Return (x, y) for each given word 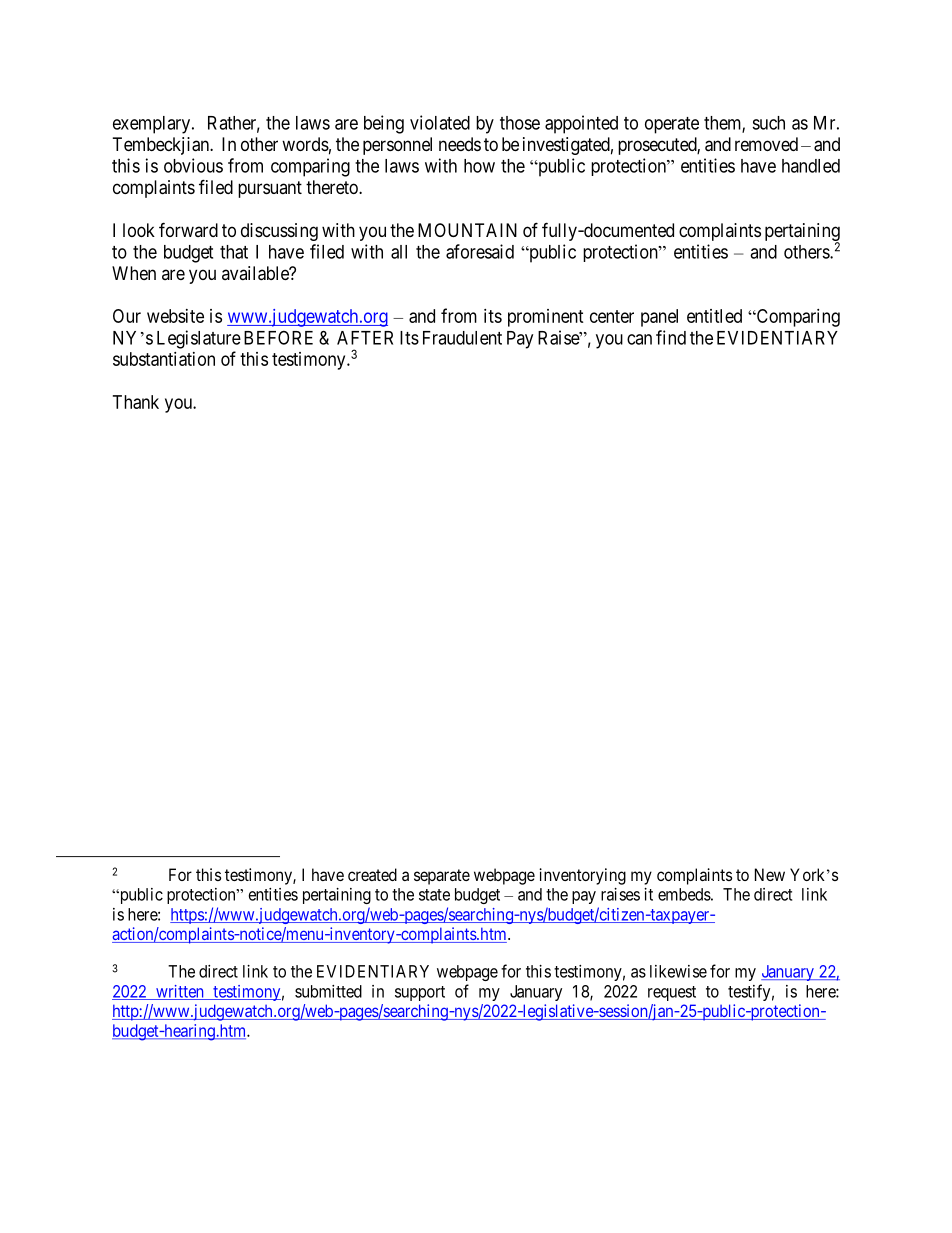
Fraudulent (462, 338)
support (420, 993)
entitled (714, 316)
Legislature (199, 339)
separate (442, 877)
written (180, 992)
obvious (193, 165)
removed (766, 144)
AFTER (365, 338)
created (372, 874)
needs (460, 144)
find (671, 337)
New (770, 874)
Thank (136, 402)
